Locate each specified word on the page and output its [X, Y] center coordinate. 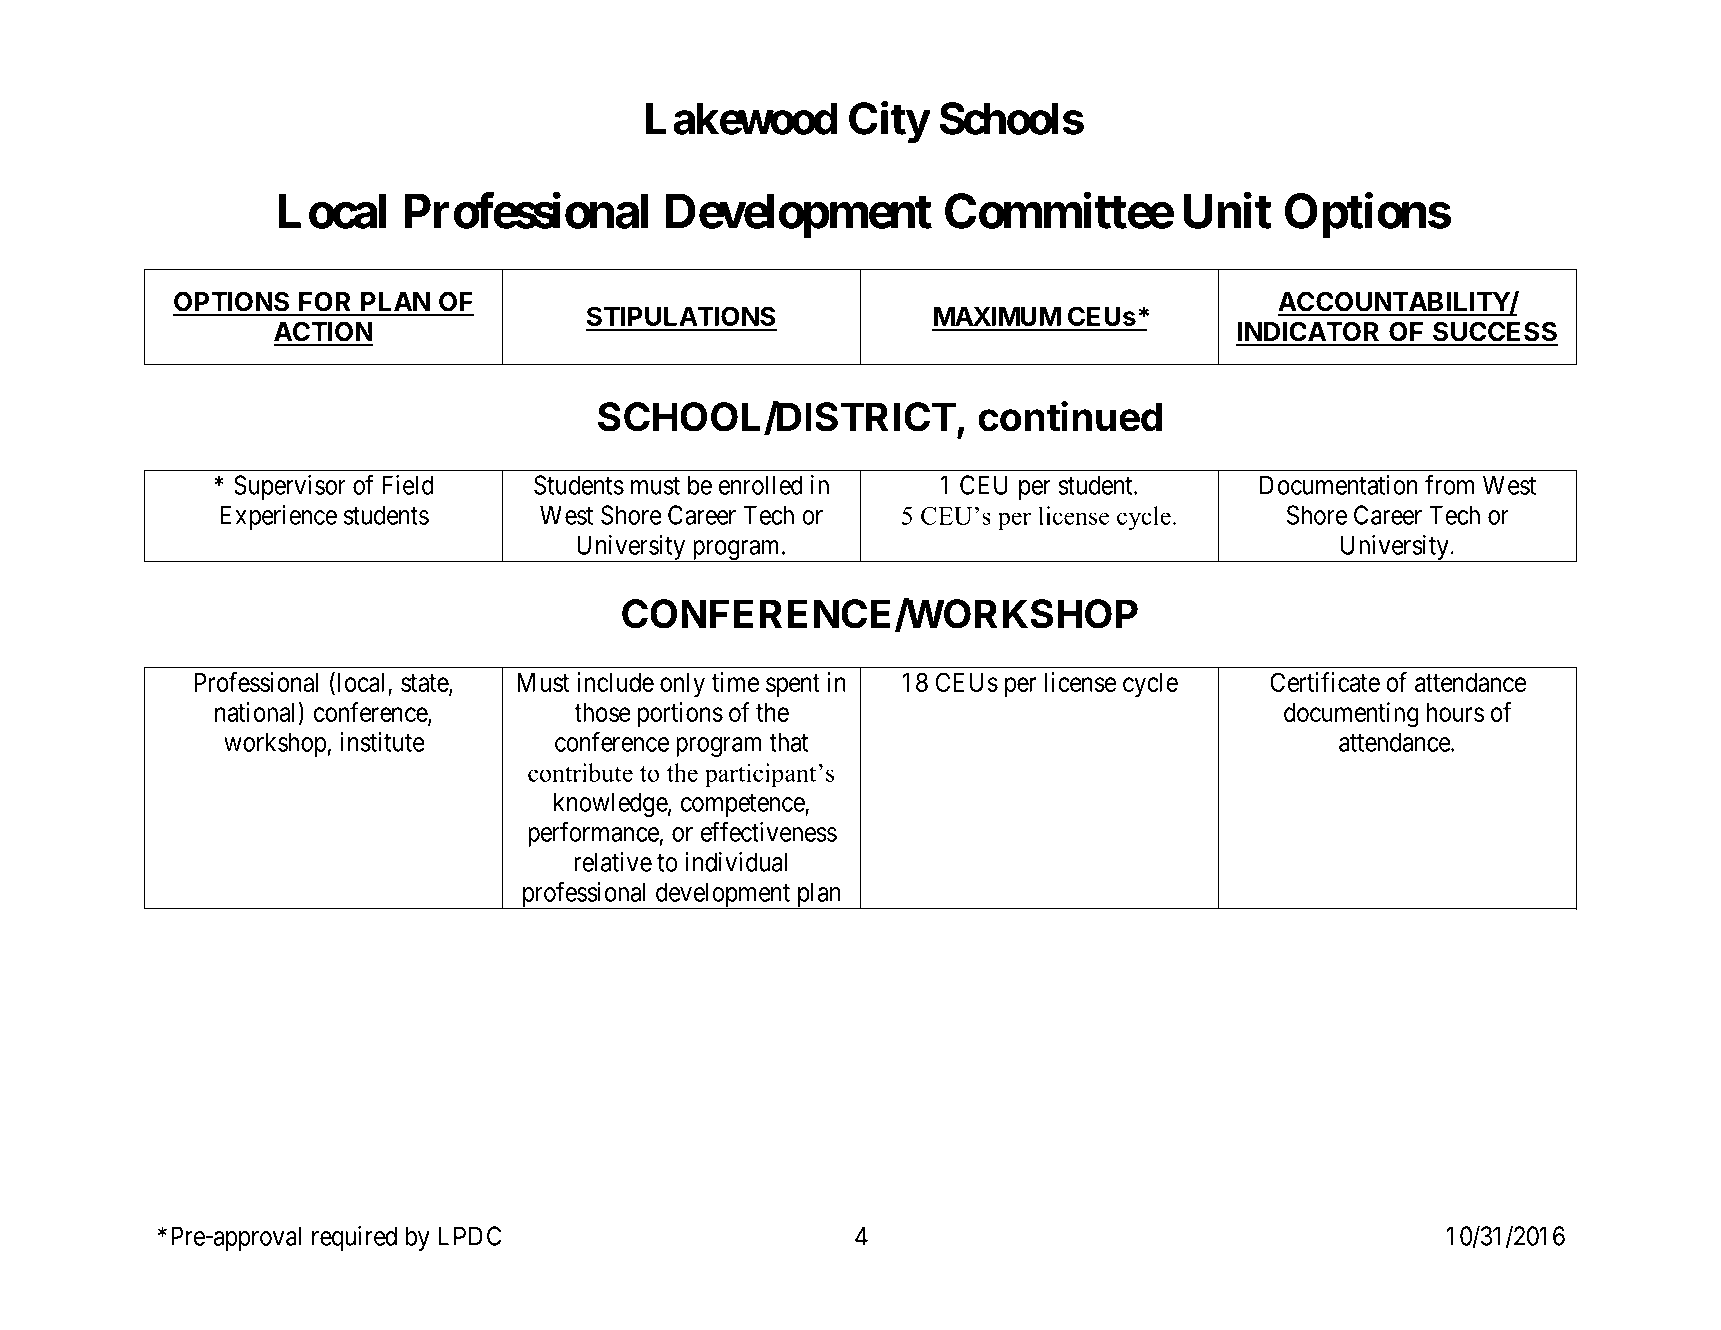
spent [793, 685]
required [354, 1238]
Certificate [1325, 682]
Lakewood [741, 118]
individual [736, 862]
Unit [1227, 211]
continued [1070, 416]
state [425, 684]
